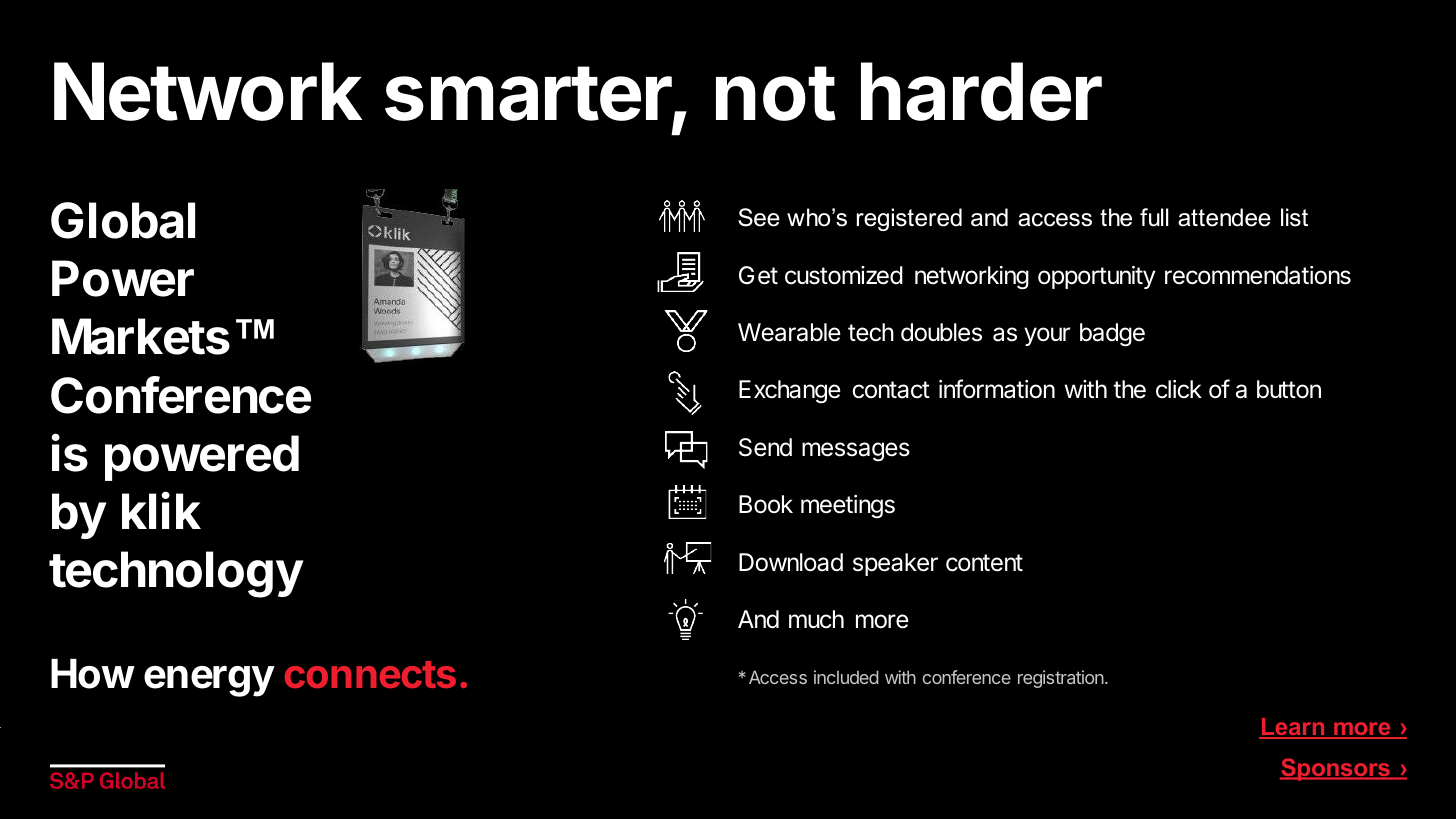  Describe the element at coordinates (776, 93) in the screenshot. I see `not` at that location.
